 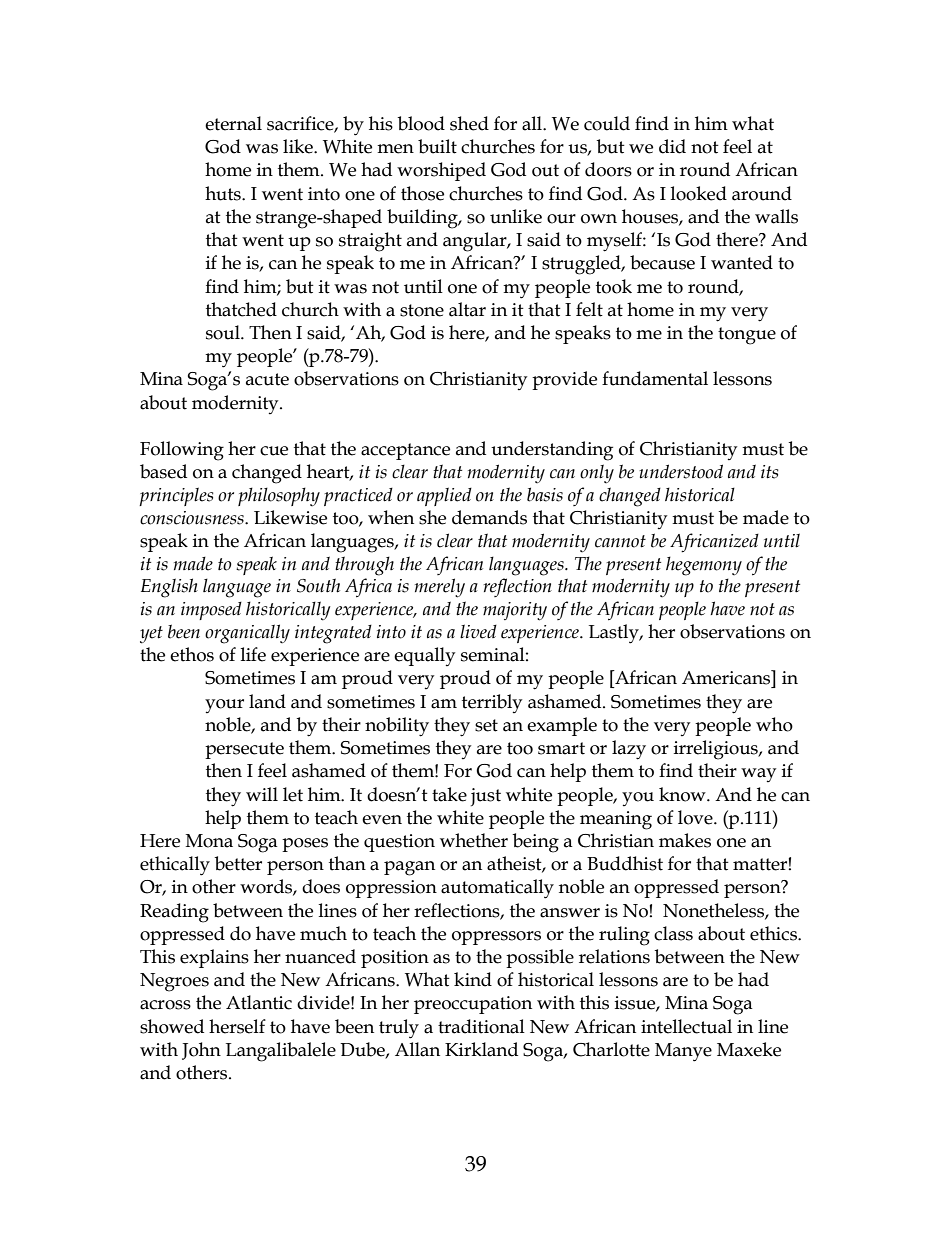 I want to click on merely, so click(x=440, y=588).
